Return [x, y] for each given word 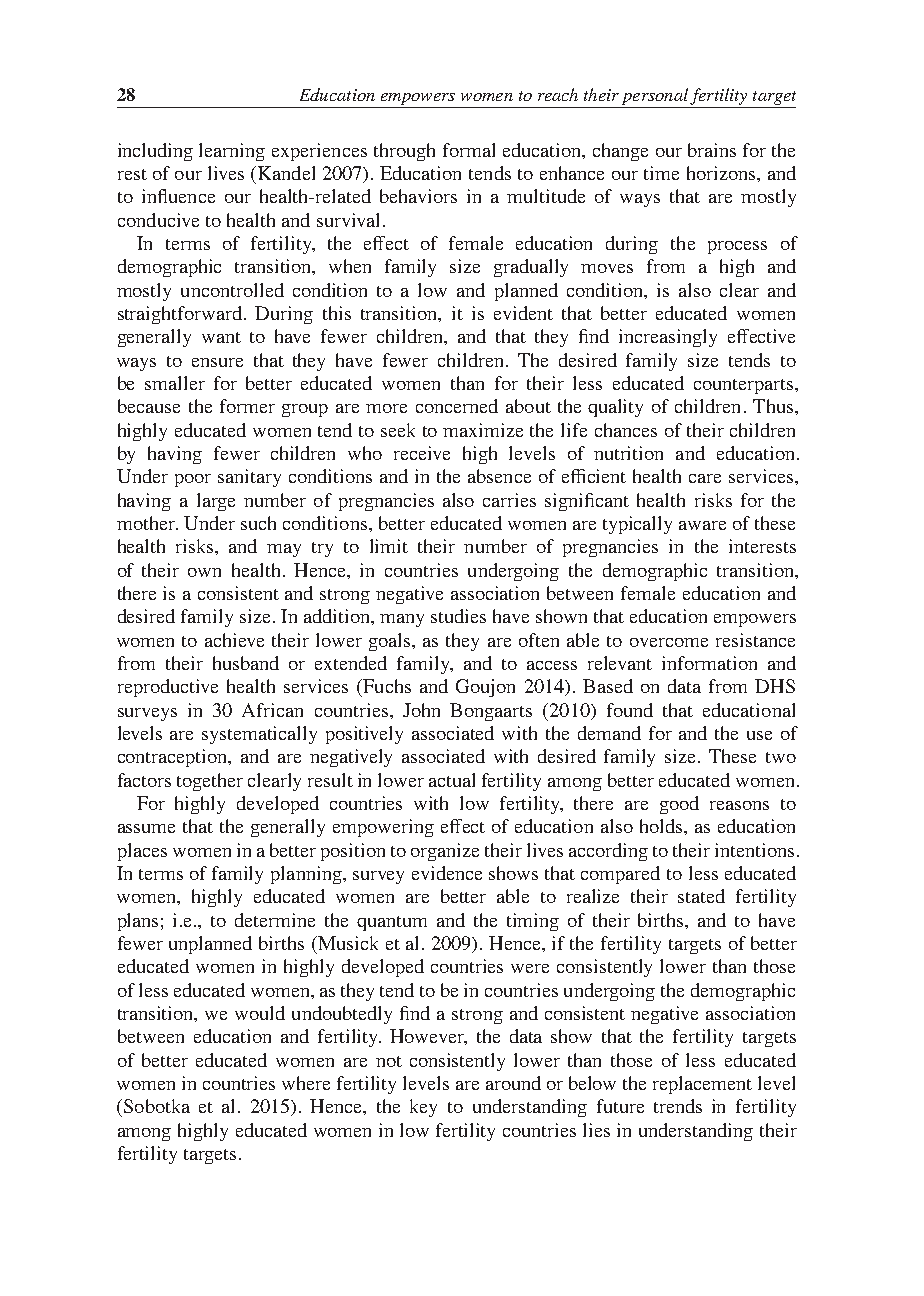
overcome [669, 642]
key [423, 1108]
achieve [234, 640]
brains [712, 150]
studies [458, 616]
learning [232, 152]
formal [469, 150]
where [306, 1083]
